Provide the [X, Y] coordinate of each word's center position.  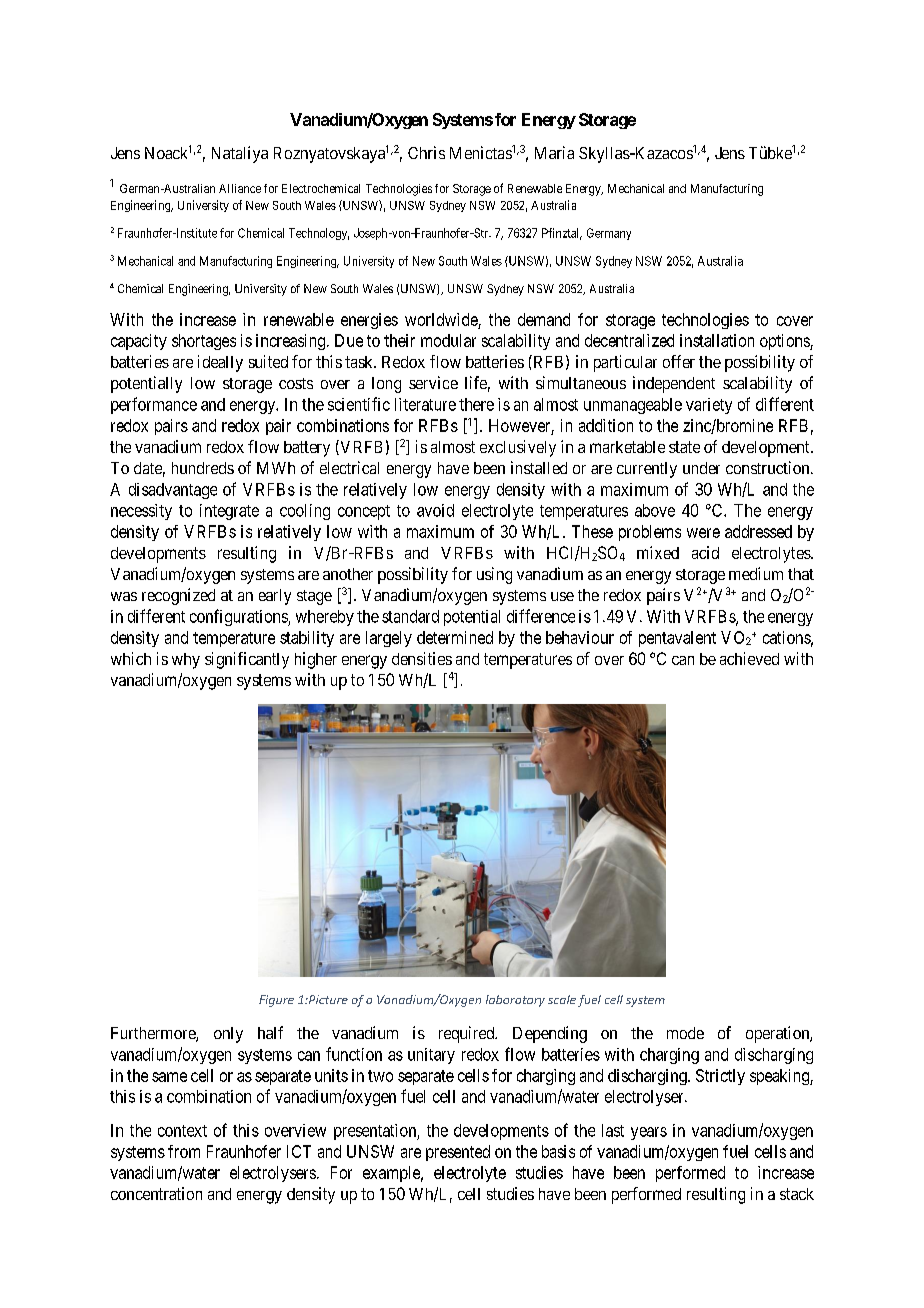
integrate [229, 512]
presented [458, 1153]
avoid [435, 510]
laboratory [515, 1001]
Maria [554, 152]
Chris [426, 152]
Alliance [240, 188]
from [184, 1151]
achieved [749, 658]
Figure [276, 1001]
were [703, 533]
